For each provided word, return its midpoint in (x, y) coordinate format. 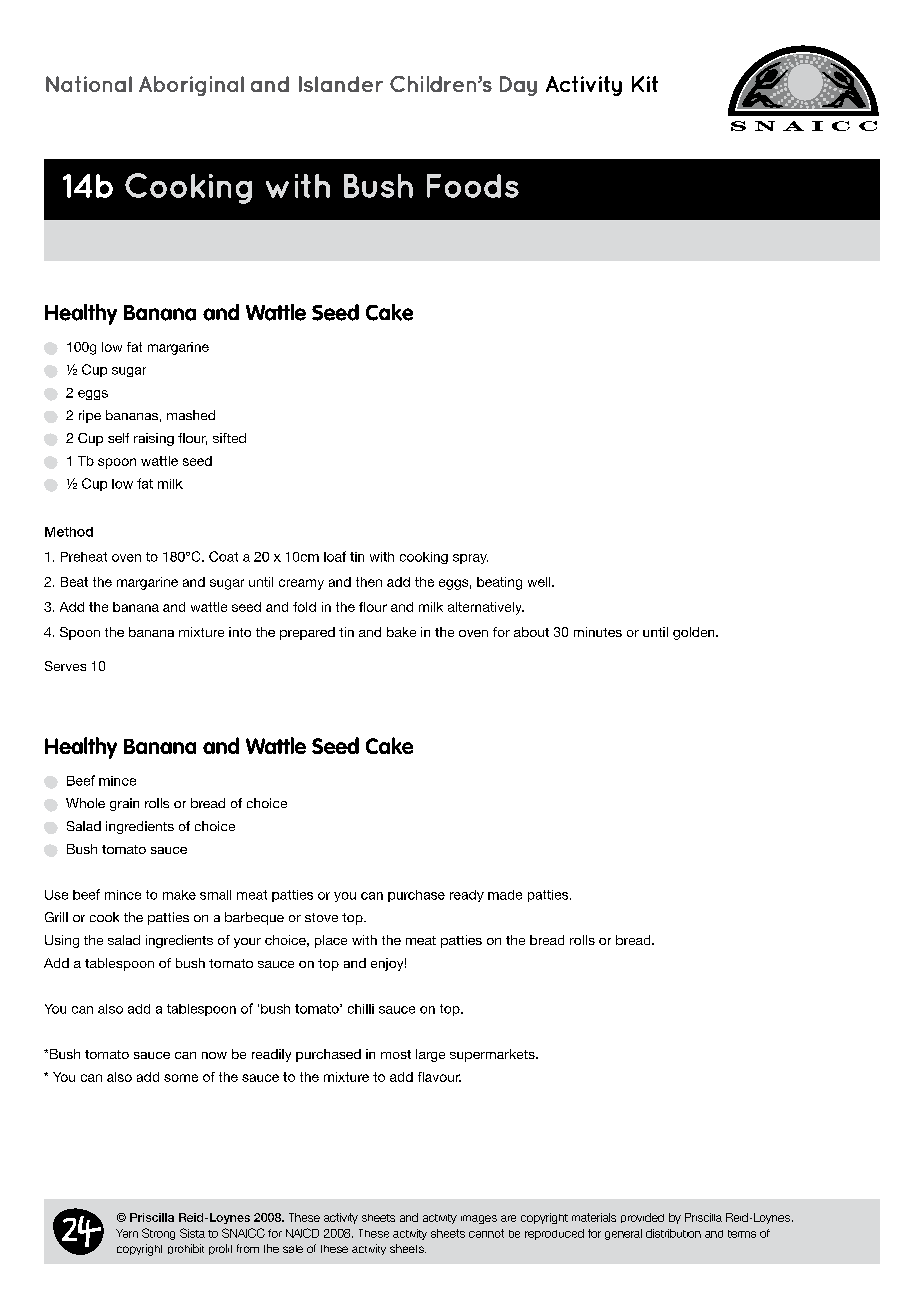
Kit (645, 84)
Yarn (127, 1233)
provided (642, 1218)
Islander (341, 84)
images (479, 1219)
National (89, 84)
